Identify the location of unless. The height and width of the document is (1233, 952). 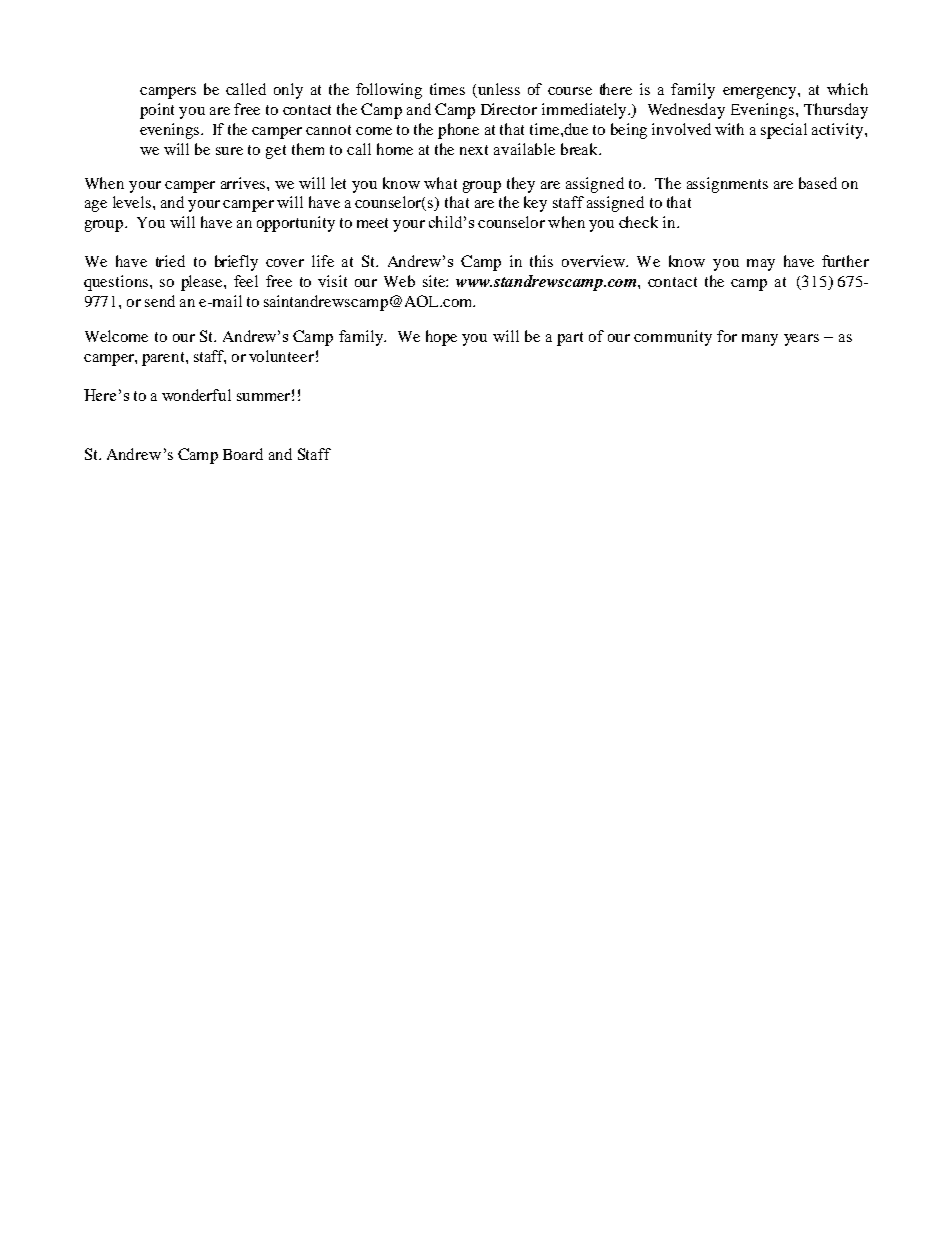
(497, 90).
